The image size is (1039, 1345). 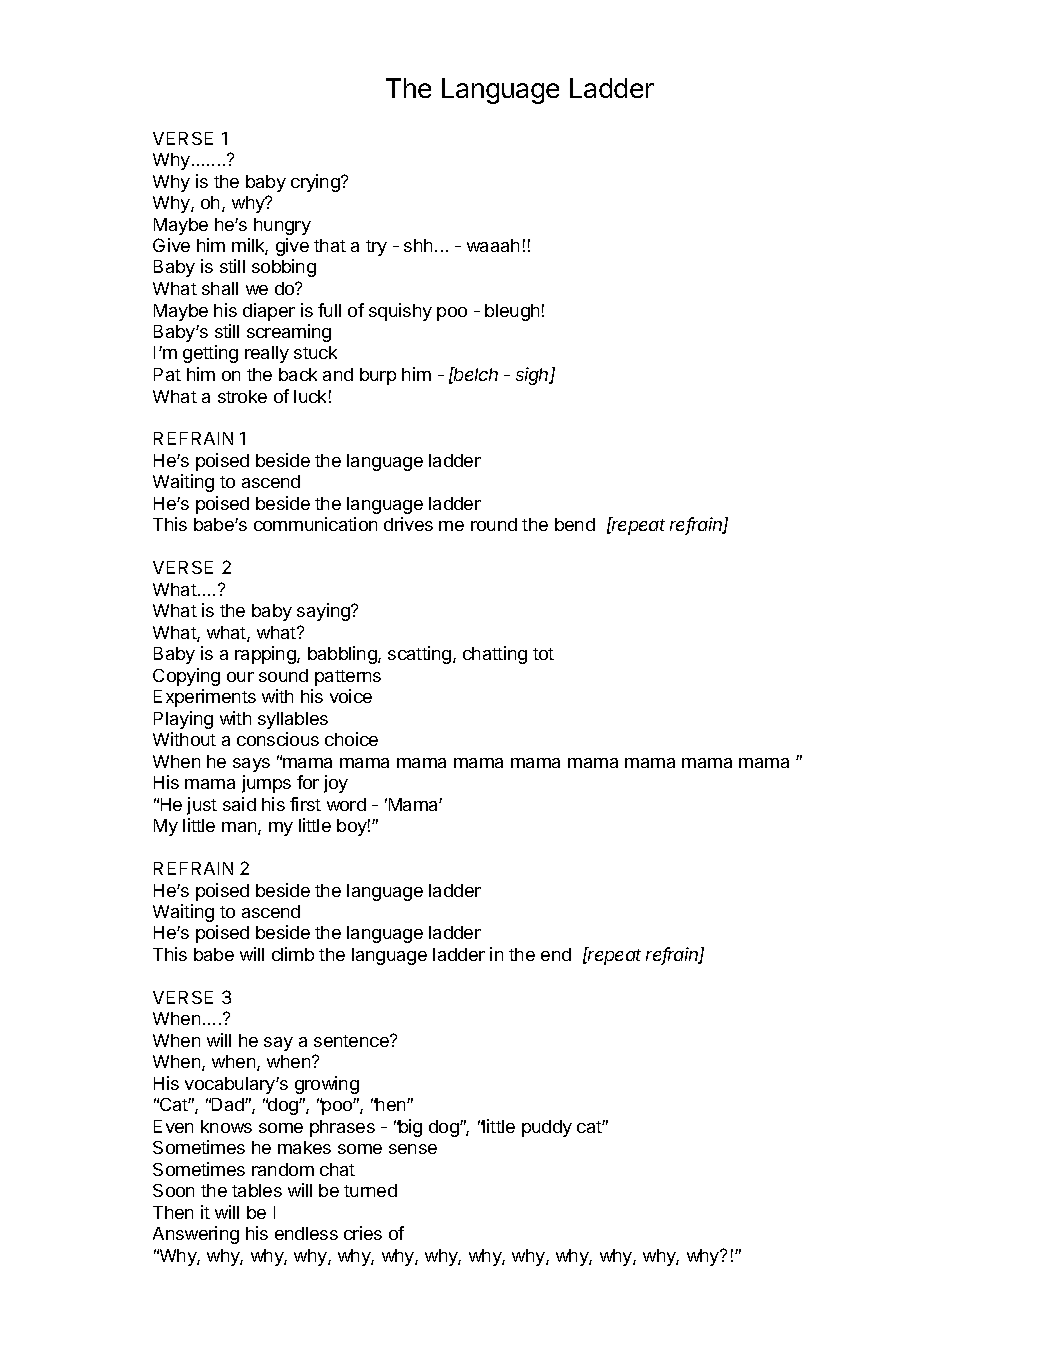 What do you see at coordinates (547, 1128) in the document?
I see `puddy` at bounding box center [547, 1128].
